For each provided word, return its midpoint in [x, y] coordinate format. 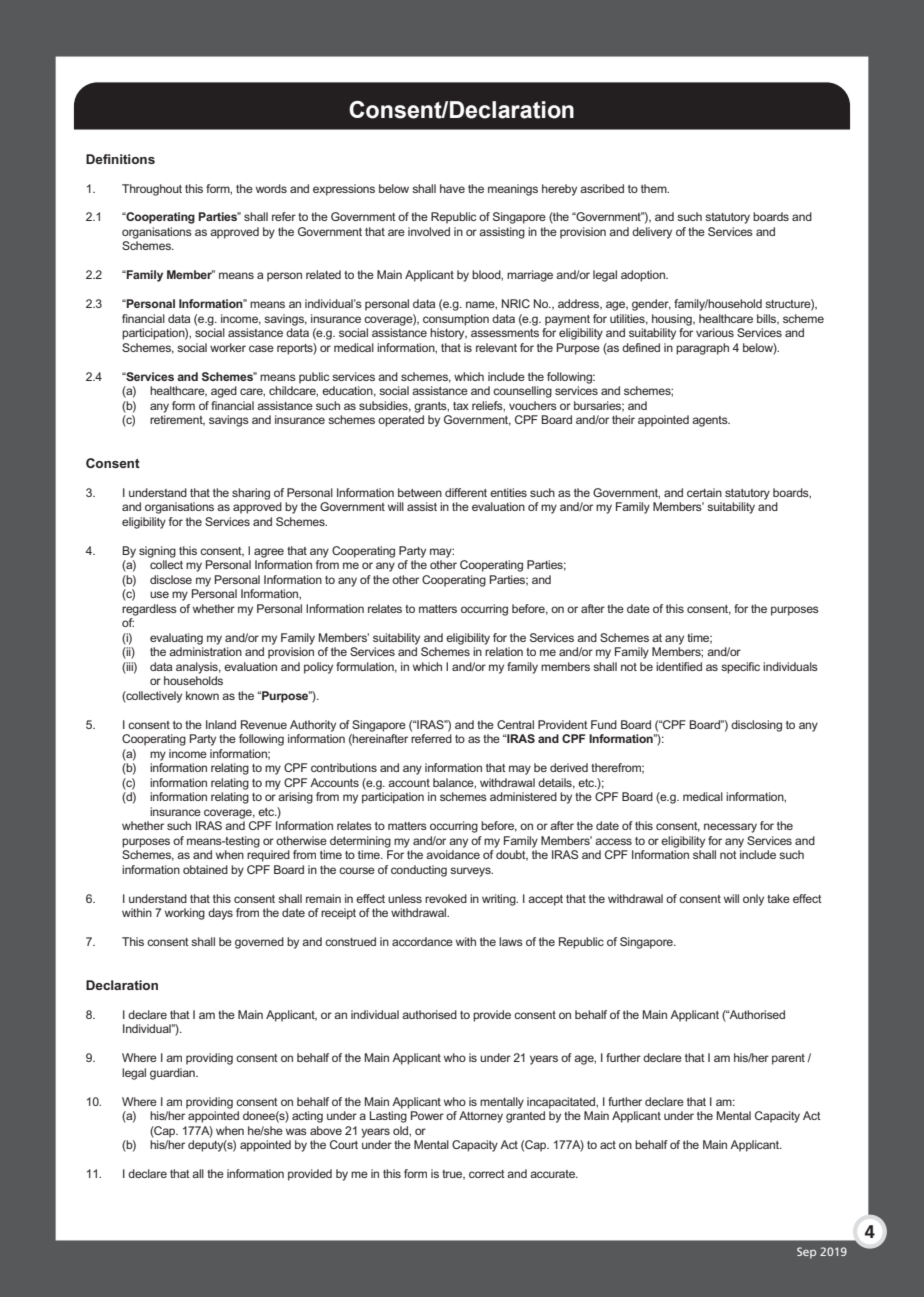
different [466, 492]
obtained [205, 869]
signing [157, 552]
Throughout [152, 190]
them [655, 188]
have [452, 188]
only [753, 900]
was [296, 1131]
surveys [471, 872]
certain [704, 492]
